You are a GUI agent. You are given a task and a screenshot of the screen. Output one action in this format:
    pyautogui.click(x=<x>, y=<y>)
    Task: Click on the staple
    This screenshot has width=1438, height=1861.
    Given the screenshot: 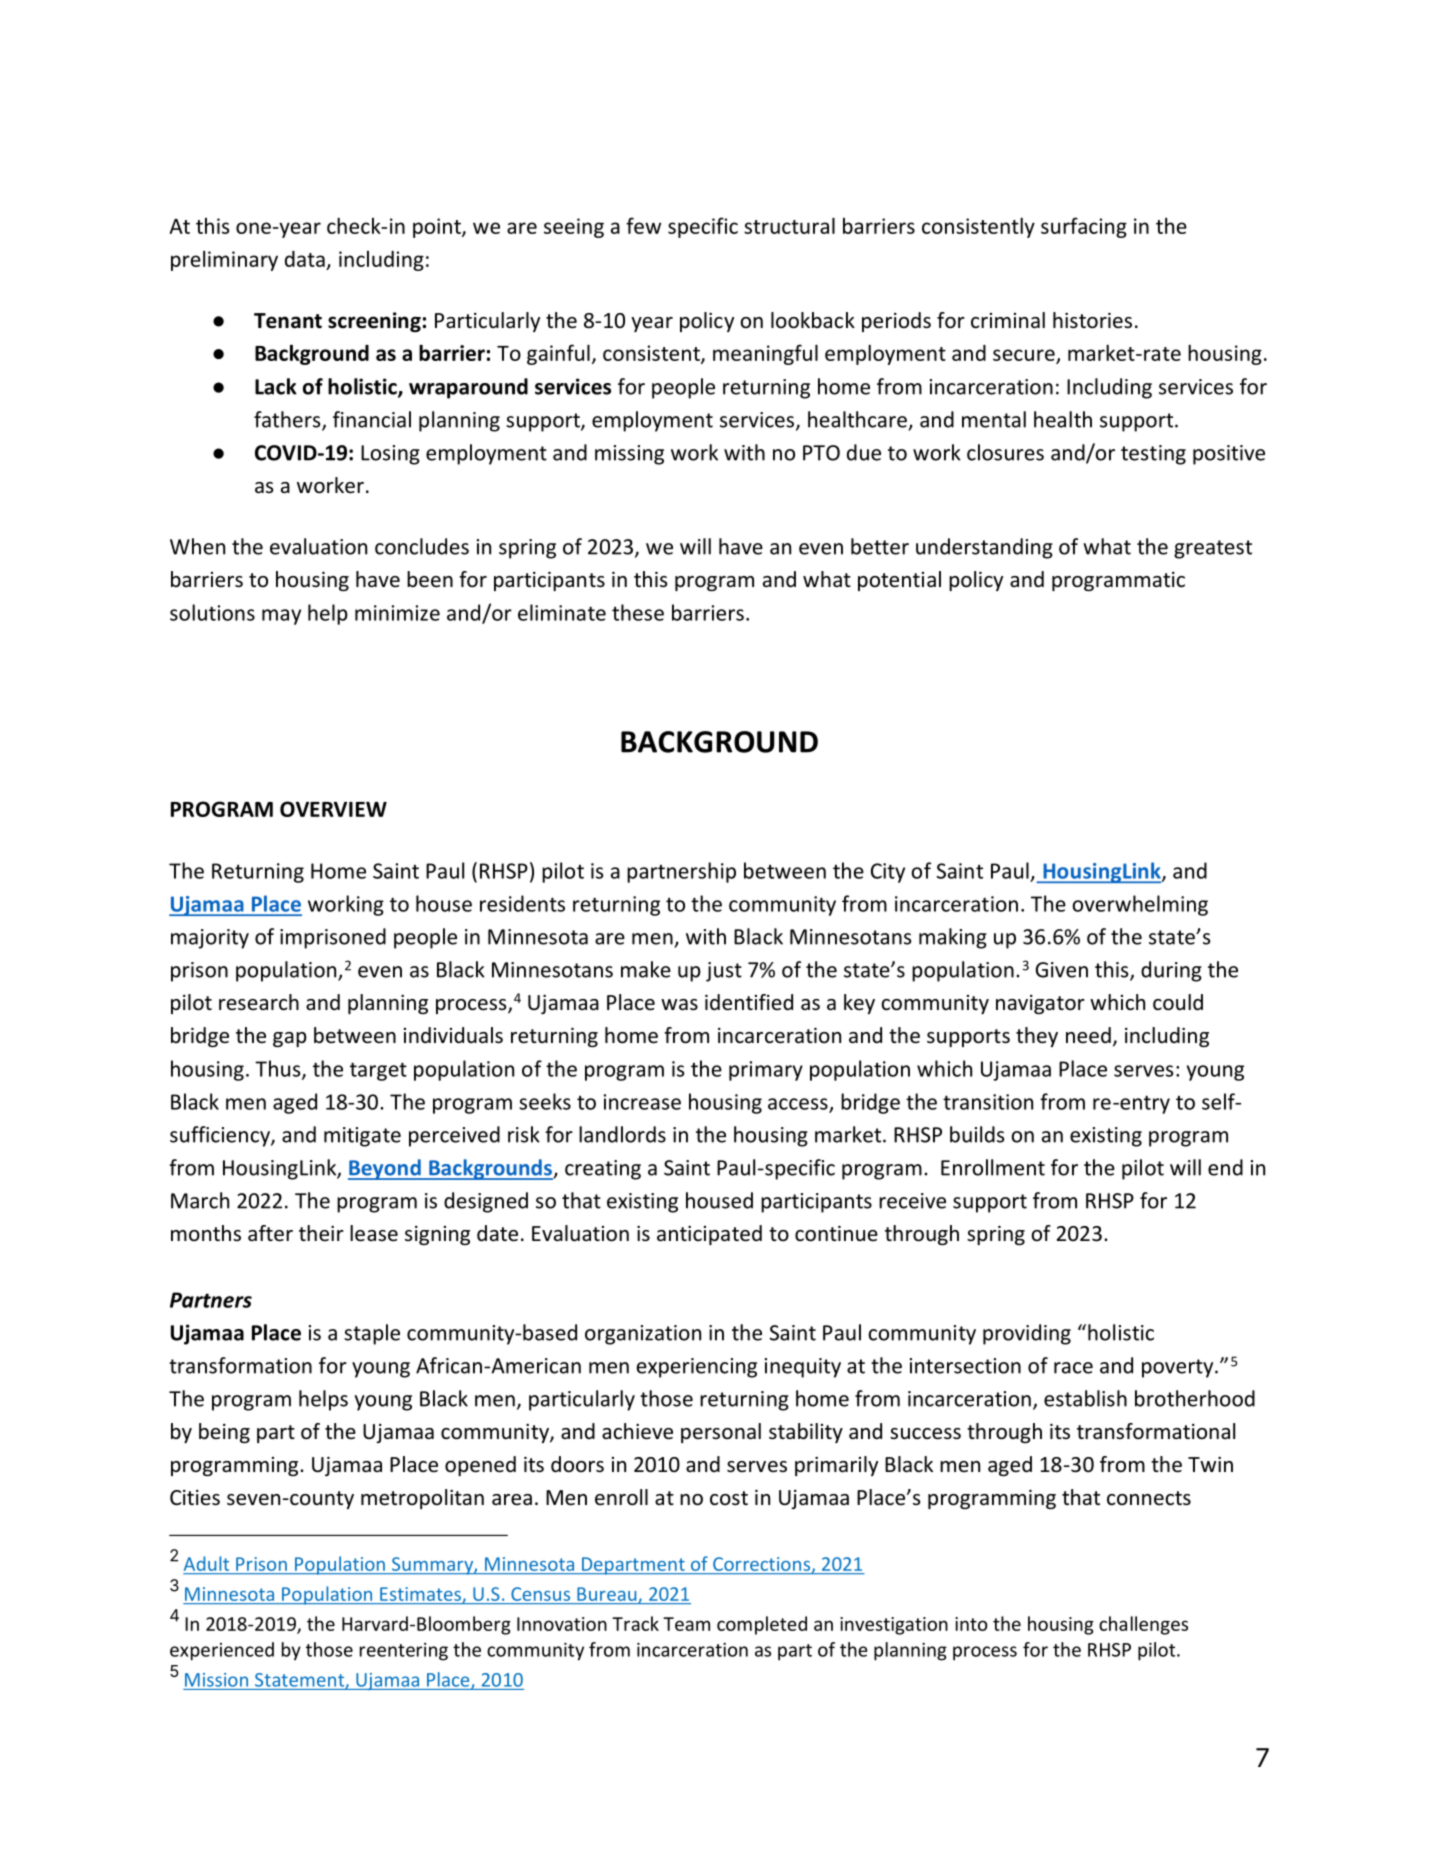 What is the action you would take?
    pyautogui.click(x=372, y=1334)
